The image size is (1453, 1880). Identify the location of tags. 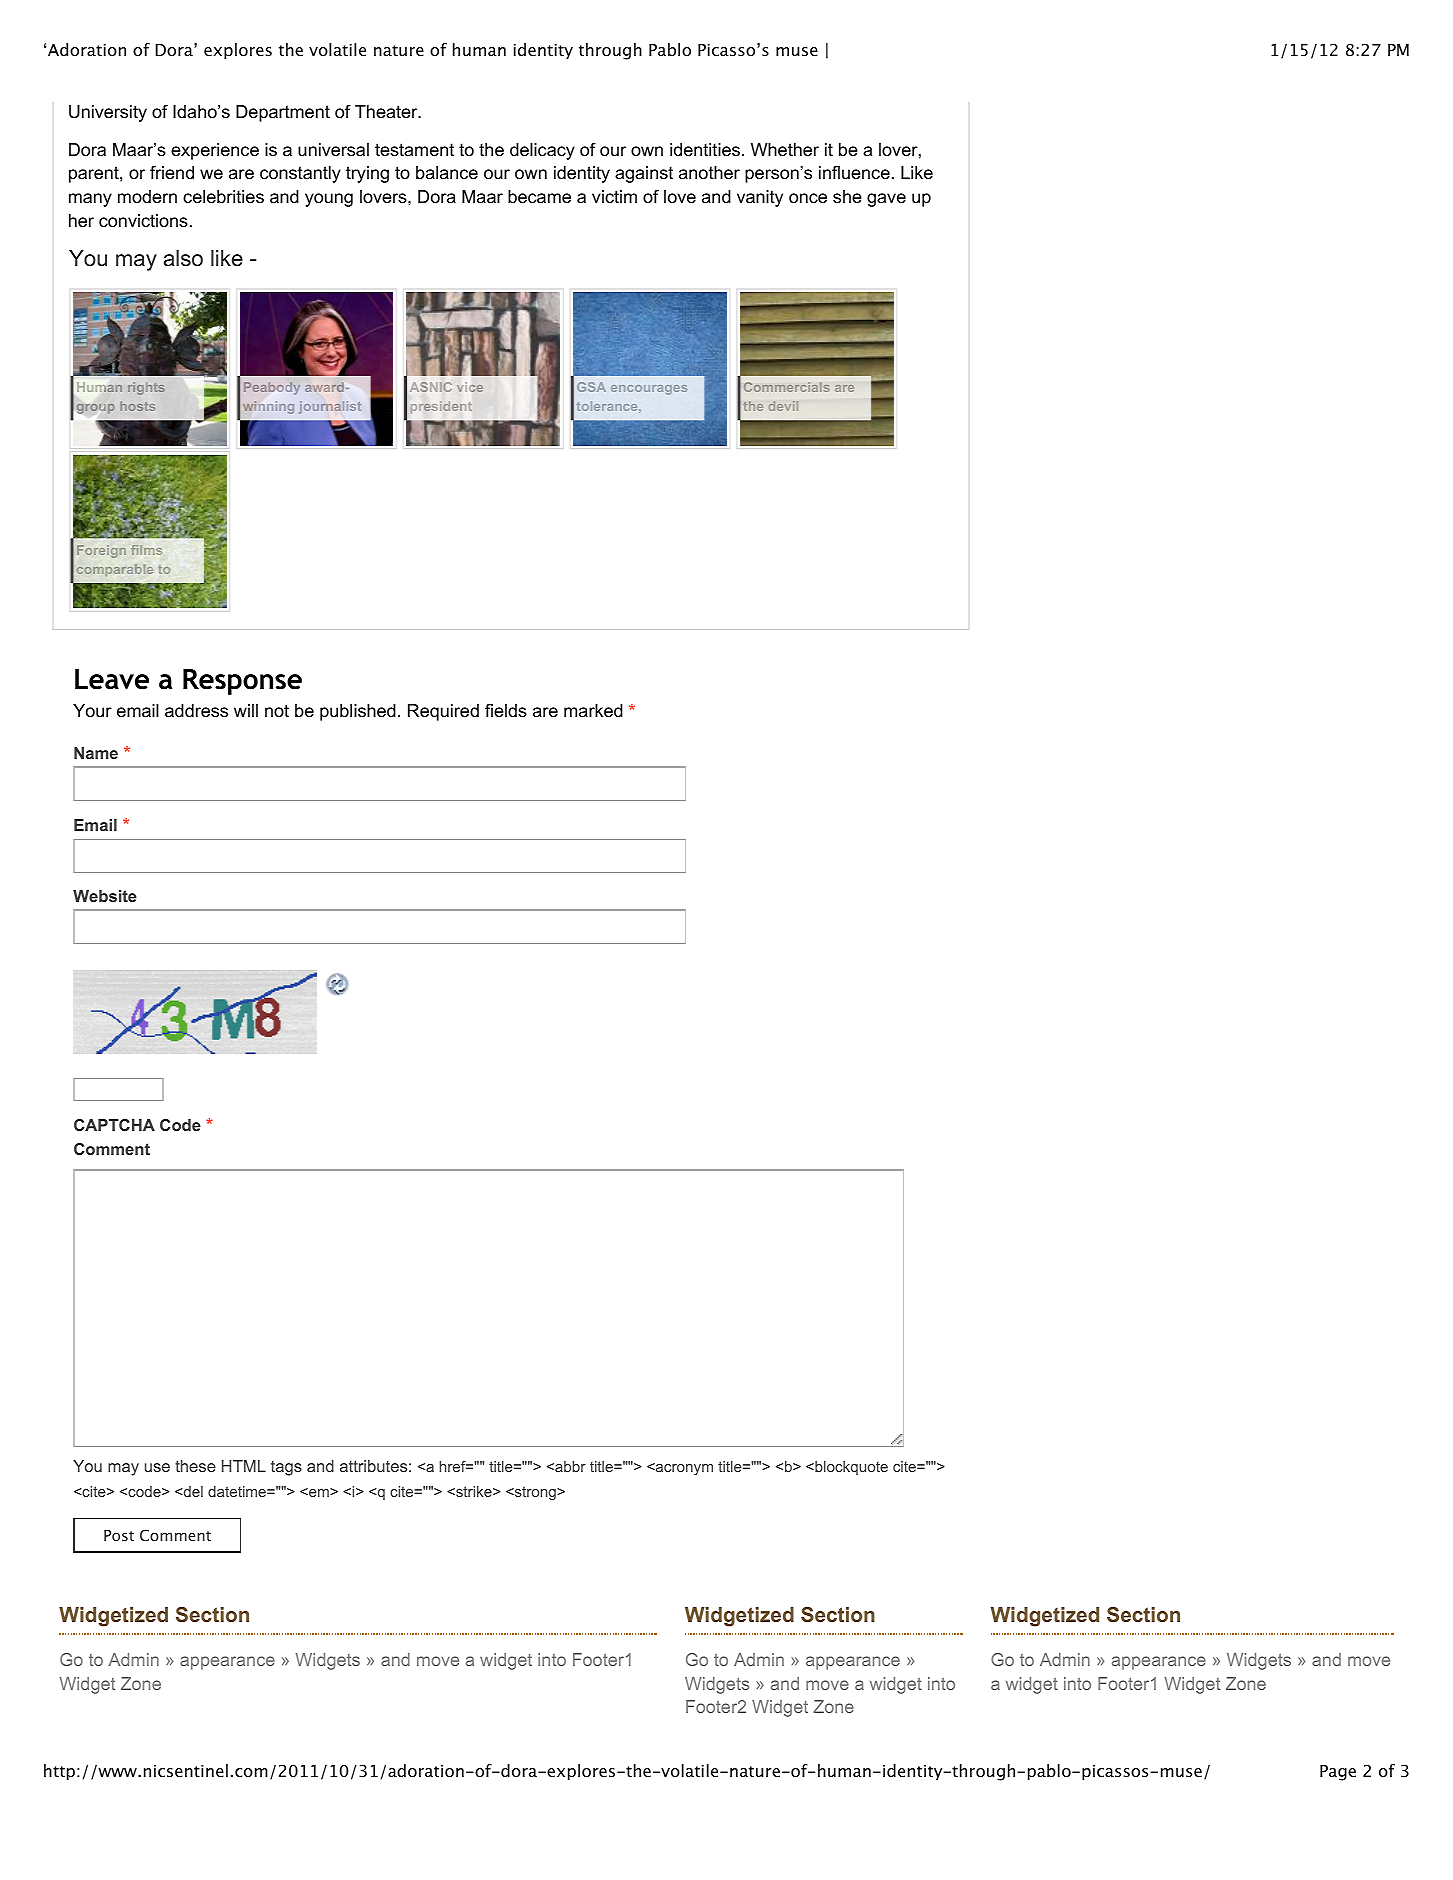
(286, 1468).
